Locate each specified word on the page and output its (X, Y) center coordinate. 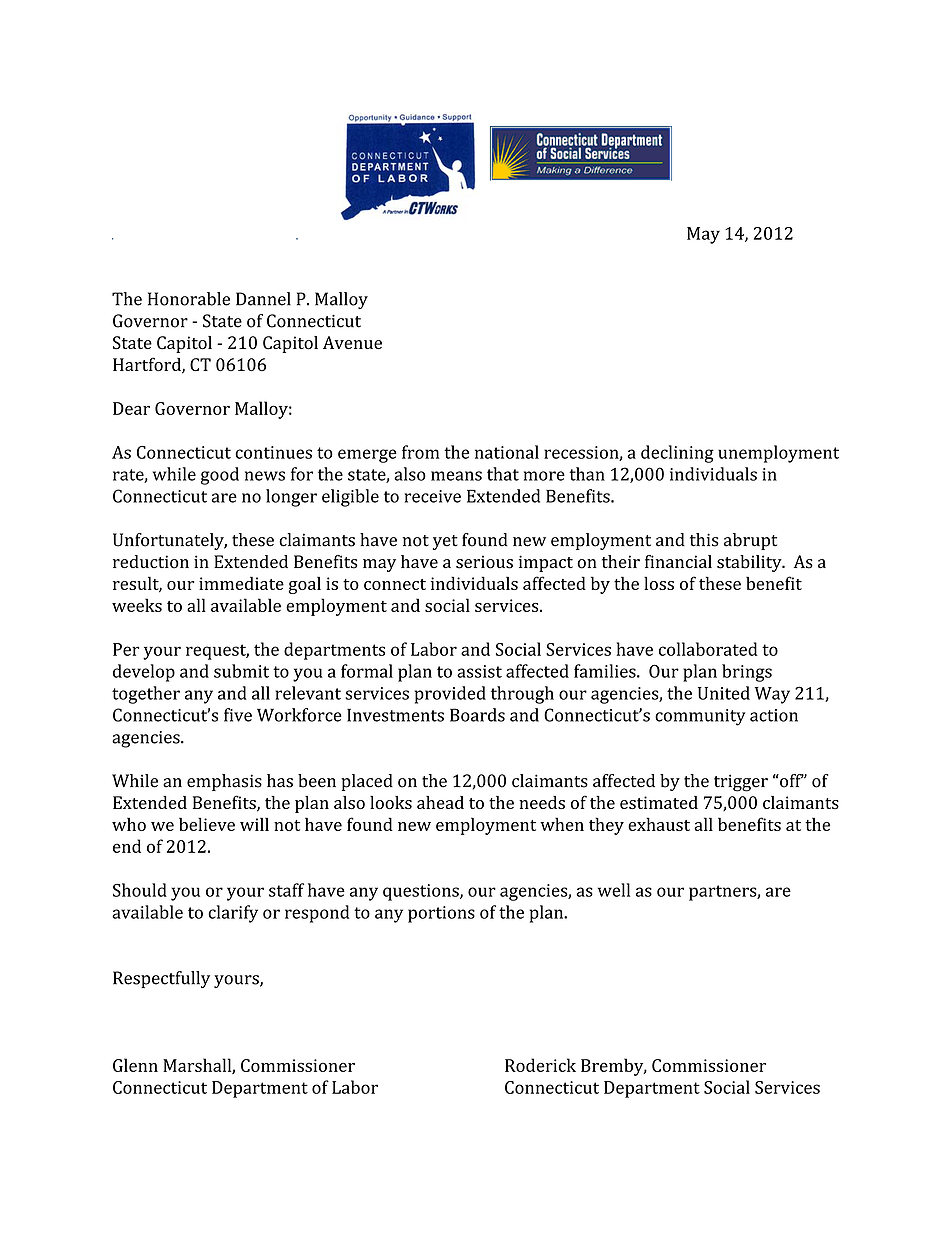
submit (241, 671)
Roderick (540, 1065)
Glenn (135, 1065)
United (724, 693)
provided (450, 695)
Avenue (352, 342)
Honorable (189, 299)
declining (677, 454)
